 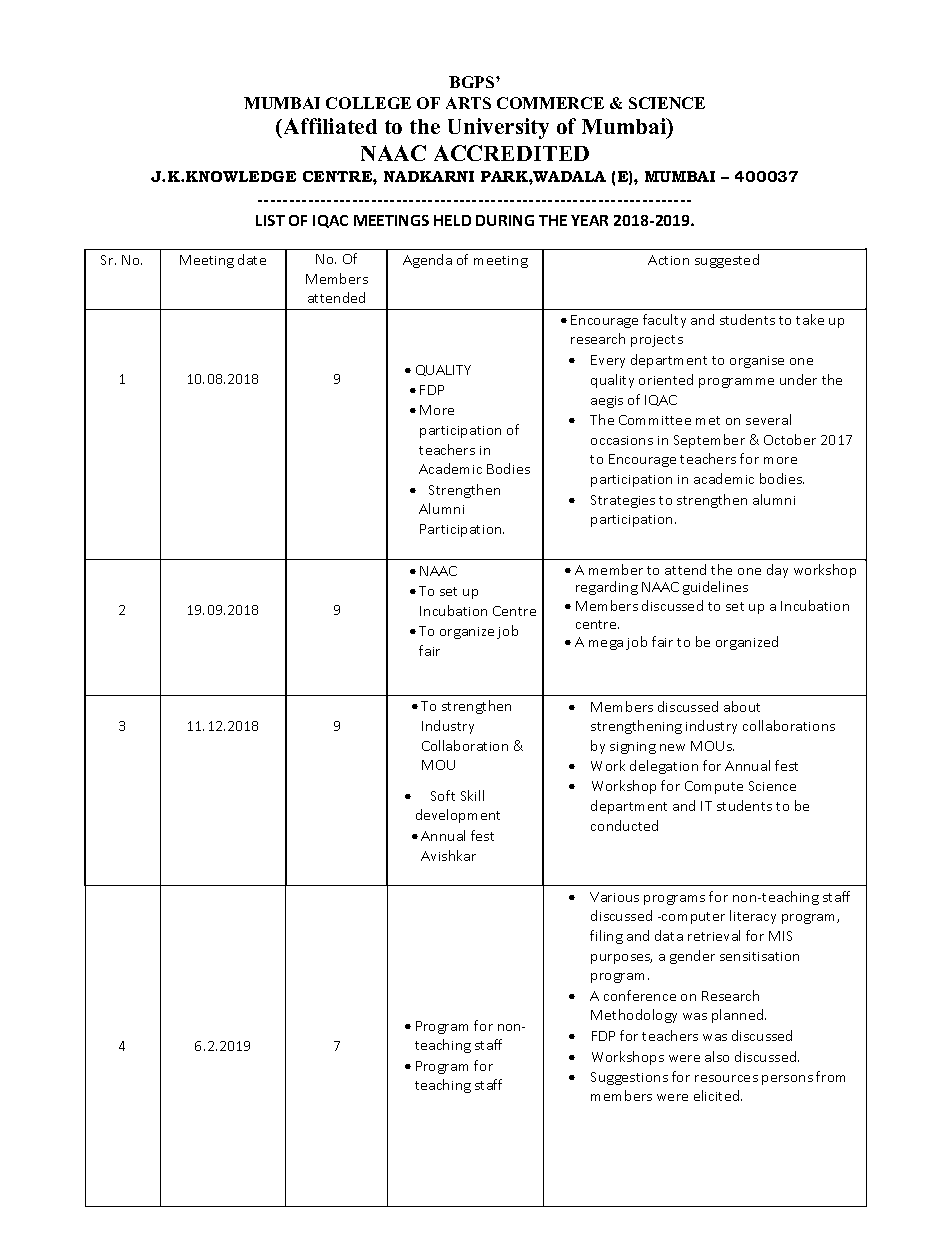 What do you see at coordinates (634, 1016) in the screenshot?
I see `Methodology` at bounding box center [634, 1016].
